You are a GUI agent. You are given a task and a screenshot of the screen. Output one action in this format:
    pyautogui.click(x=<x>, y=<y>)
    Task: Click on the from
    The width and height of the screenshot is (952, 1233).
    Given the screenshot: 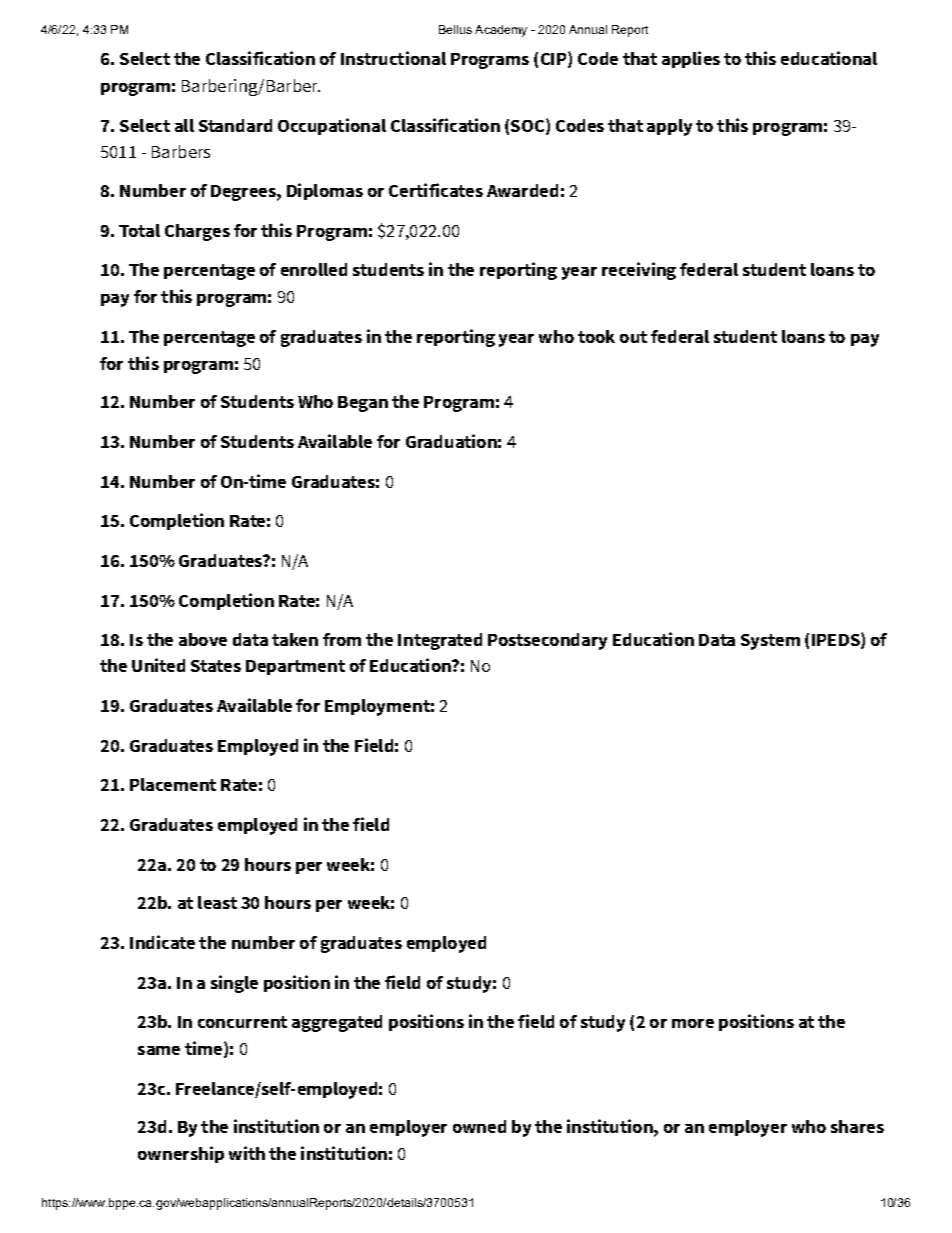 What is the action you would take?
    pyautogui.click(x=342, y=639)
